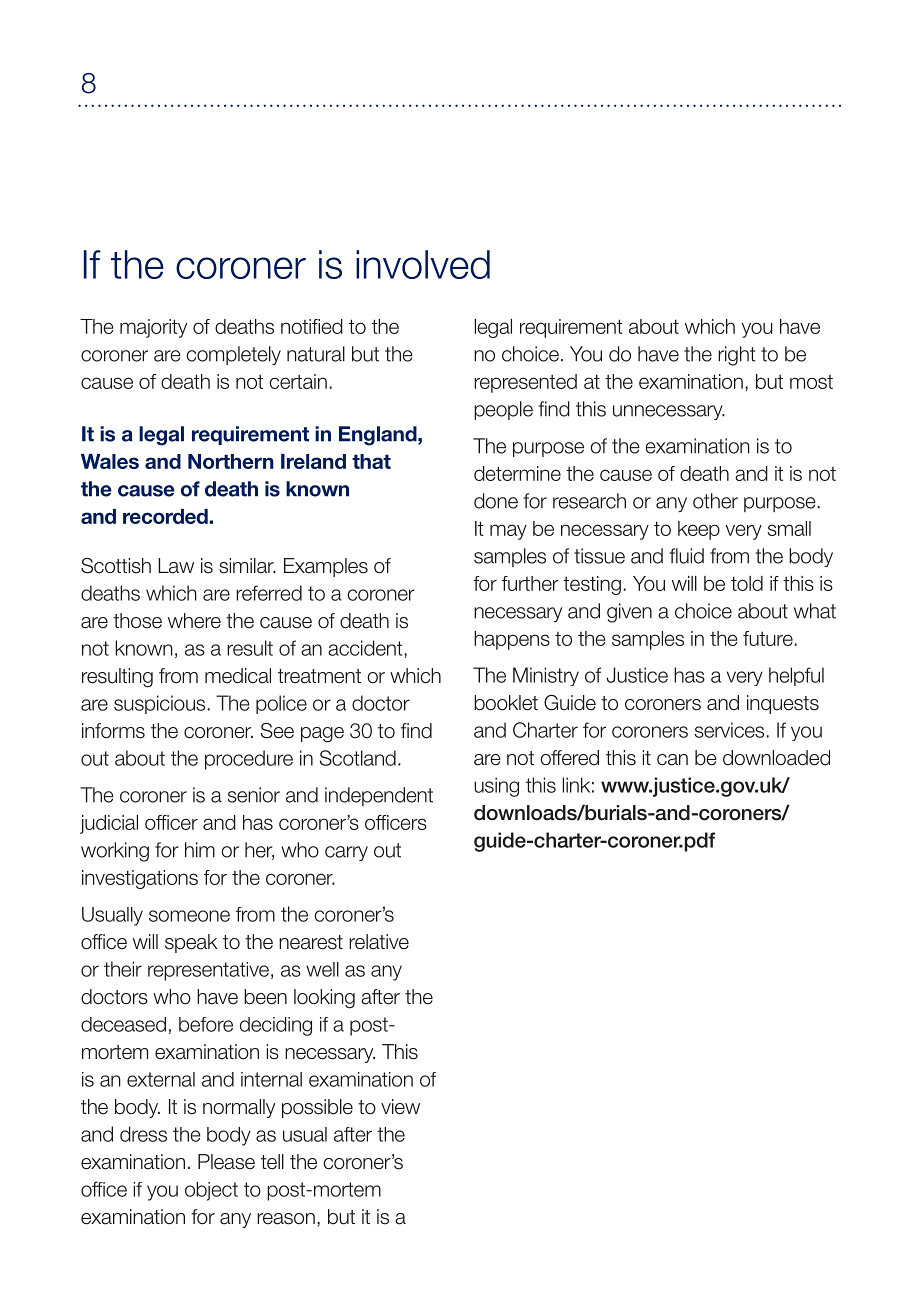 This page has height=1311, width=924. I want to click on right, so click(737, 356).
